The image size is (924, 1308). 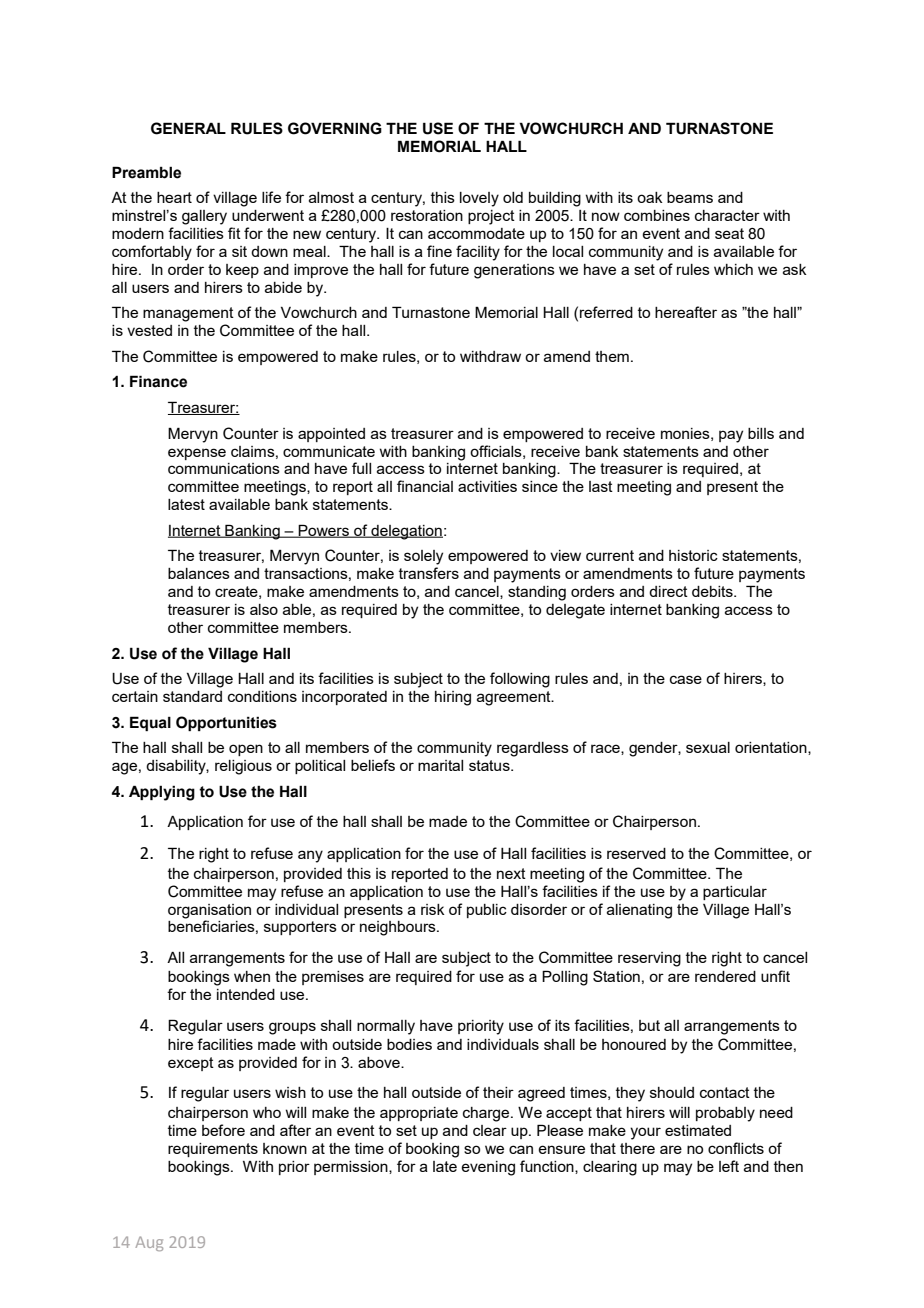 I want to click on lovely, so click(x=479, y=199).
